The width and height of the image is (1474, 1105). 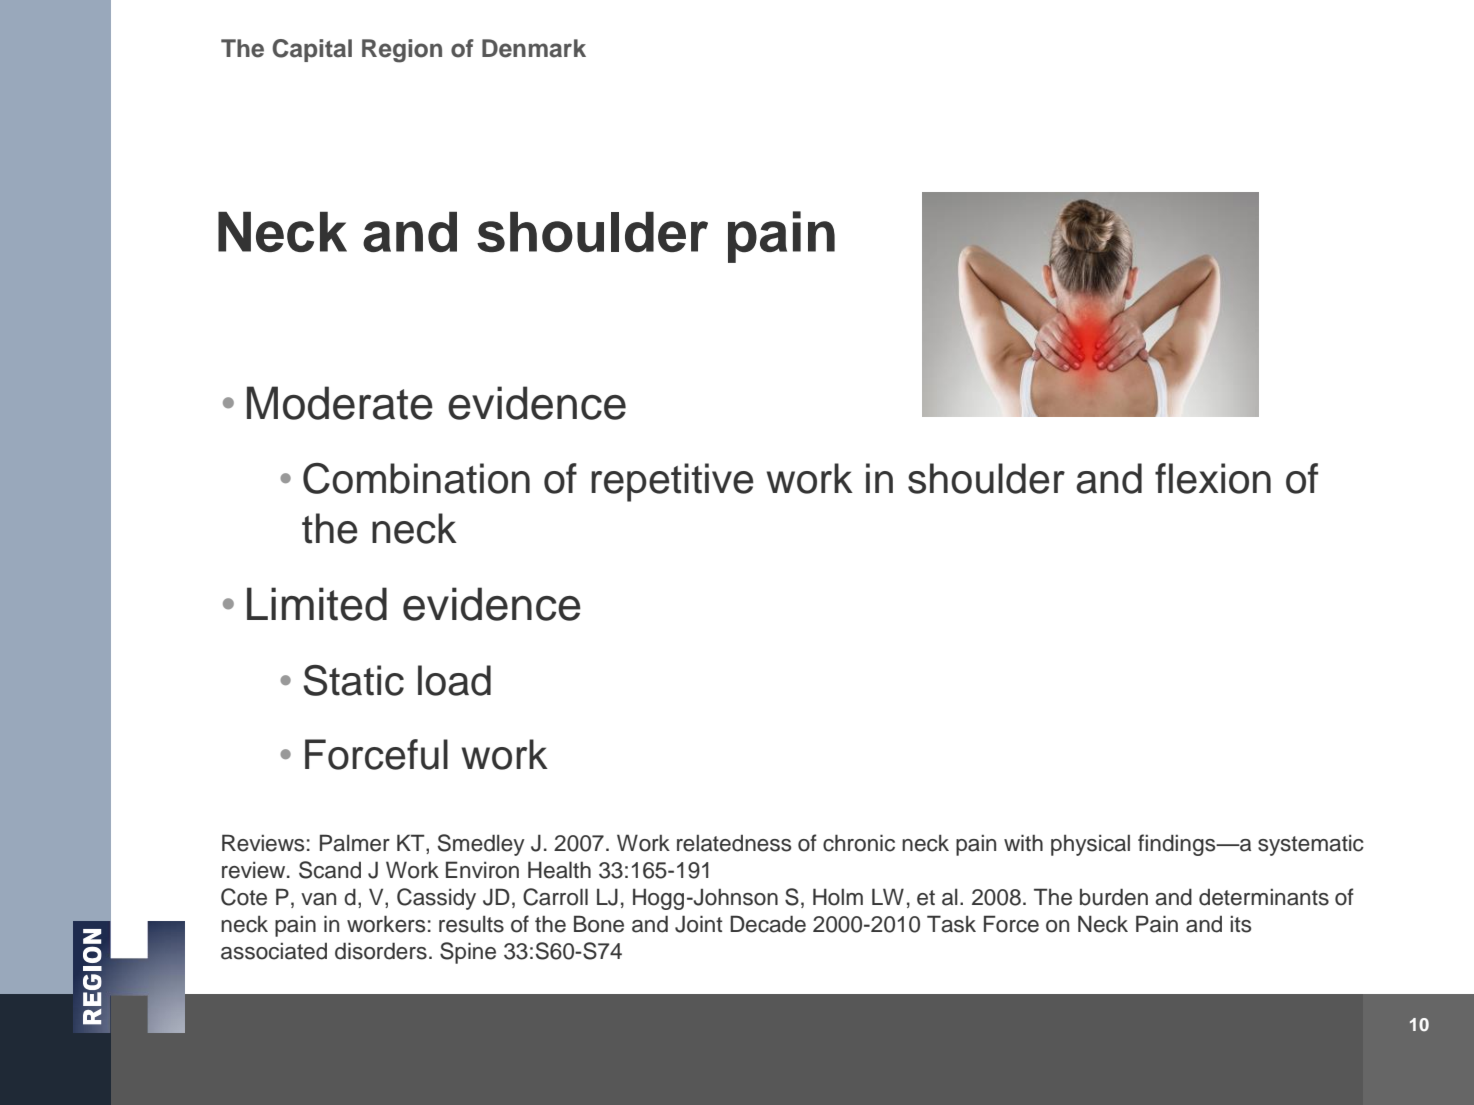 I want to click on physical, so click(x=1090, y=845).
